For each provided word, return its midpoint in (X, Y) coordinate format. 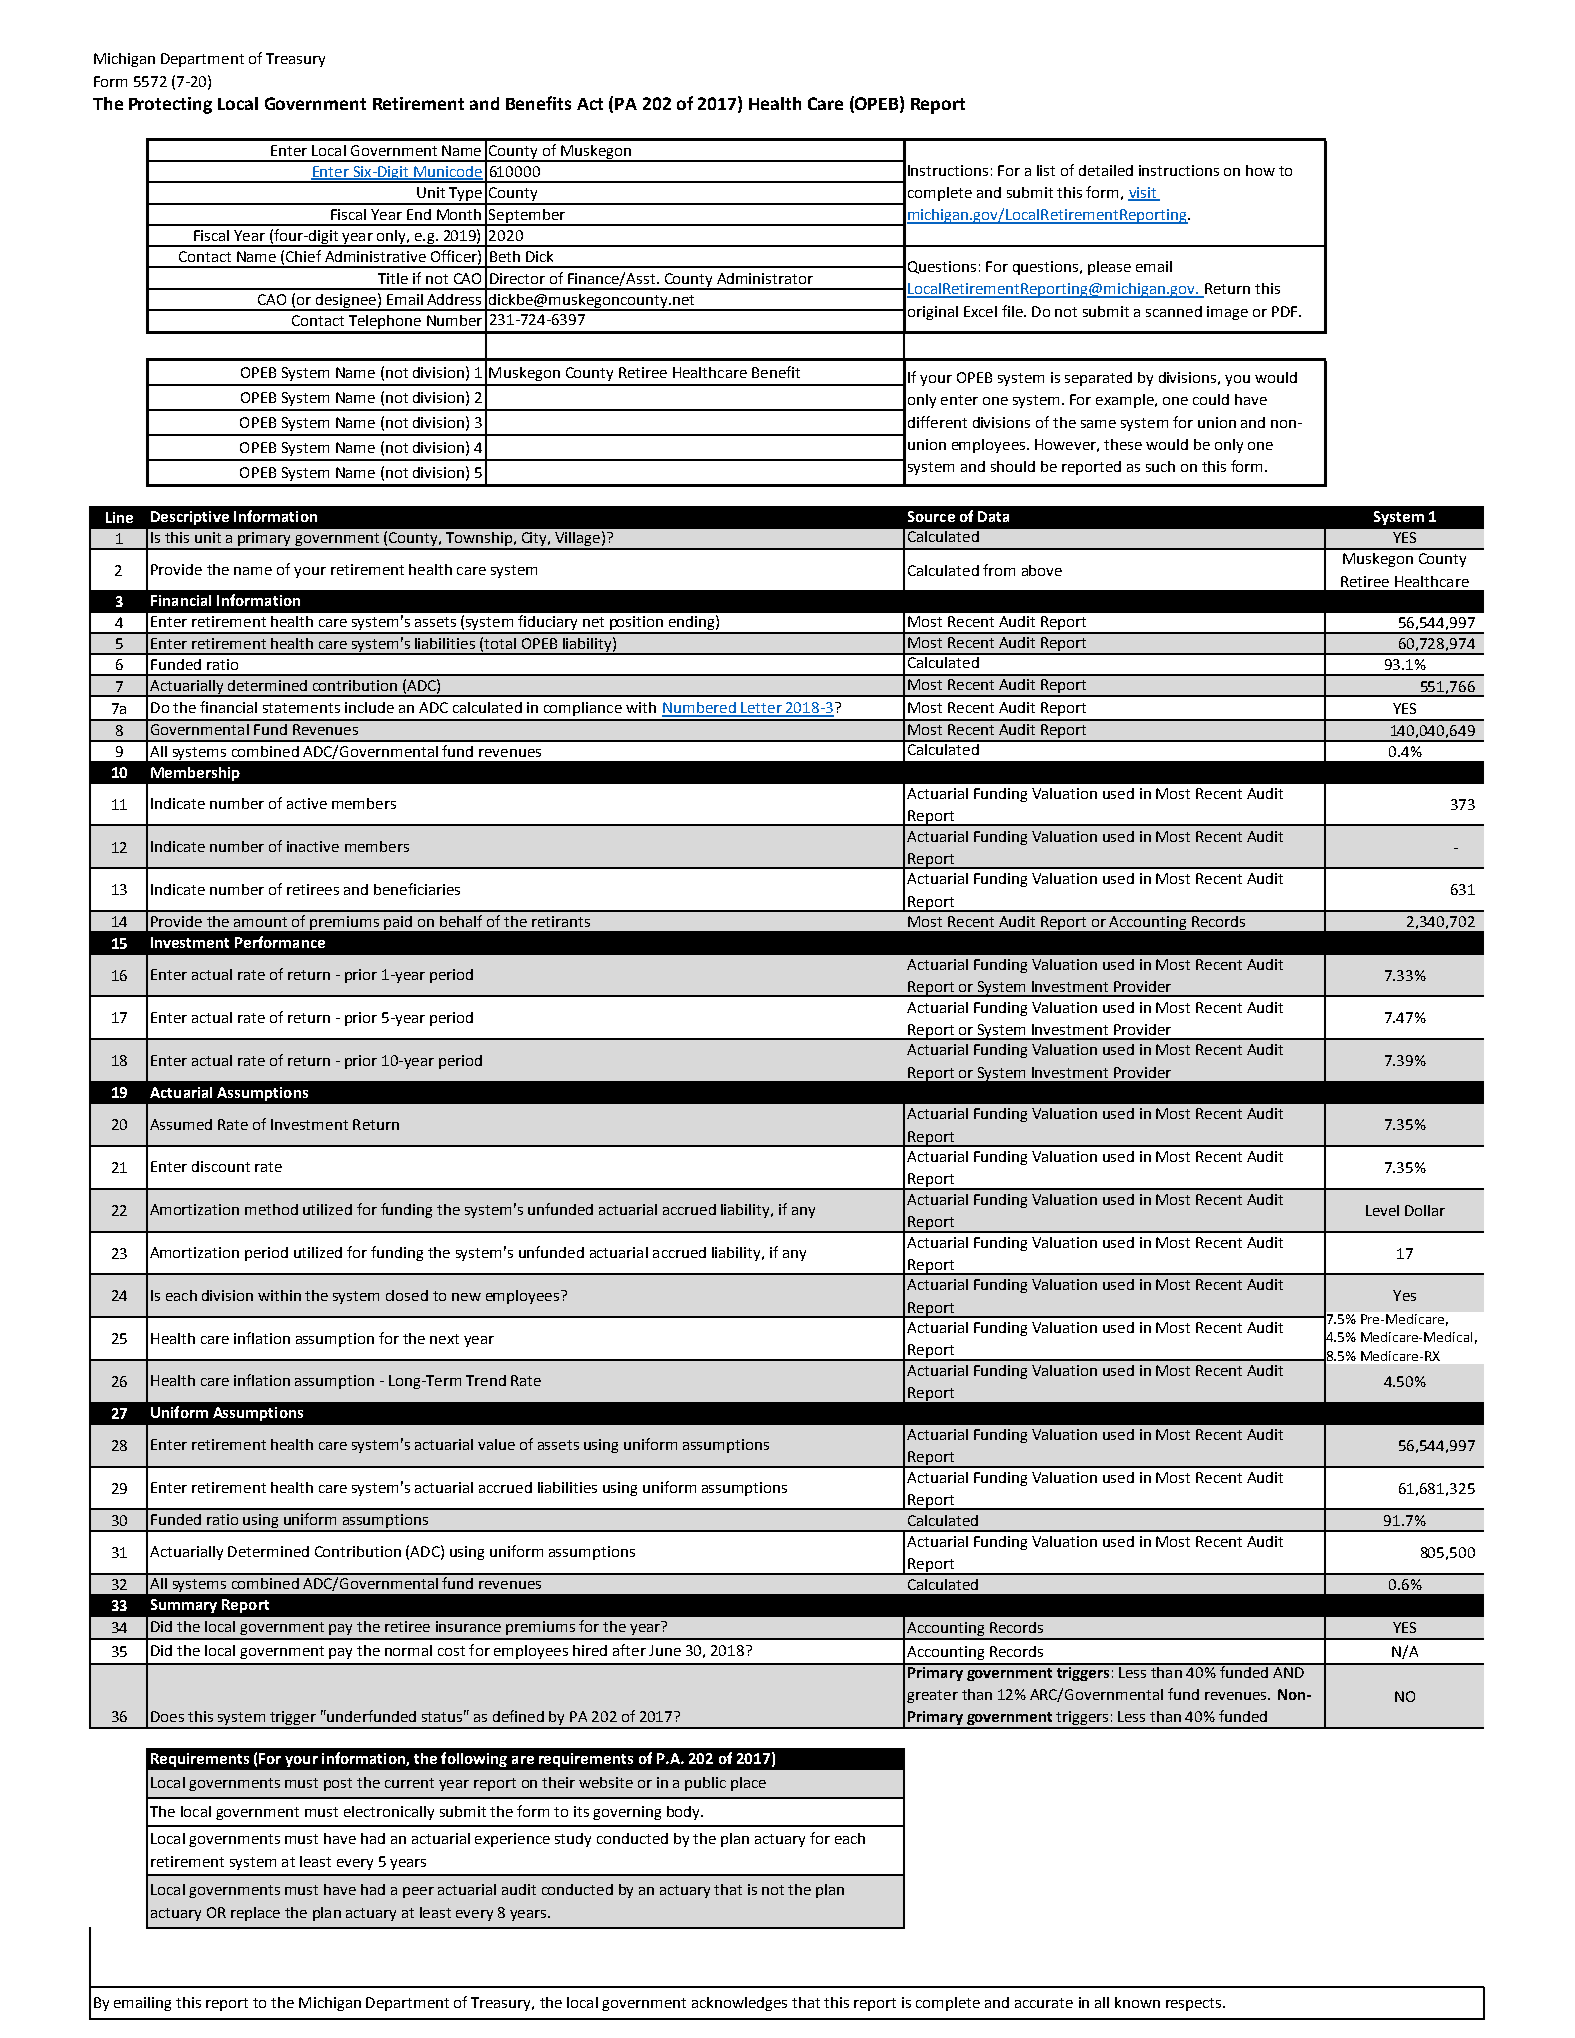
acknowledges (739, 2004)
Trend (486, 1380)
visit (1143, 194)
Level (1382, 1210)
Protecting (170, 105)
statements (301, 708)
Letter (761, 709)
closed (407, 1295)
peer (418, 1892)
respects (1195, 2004)
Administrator (765, 278)
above (1042, 570)
